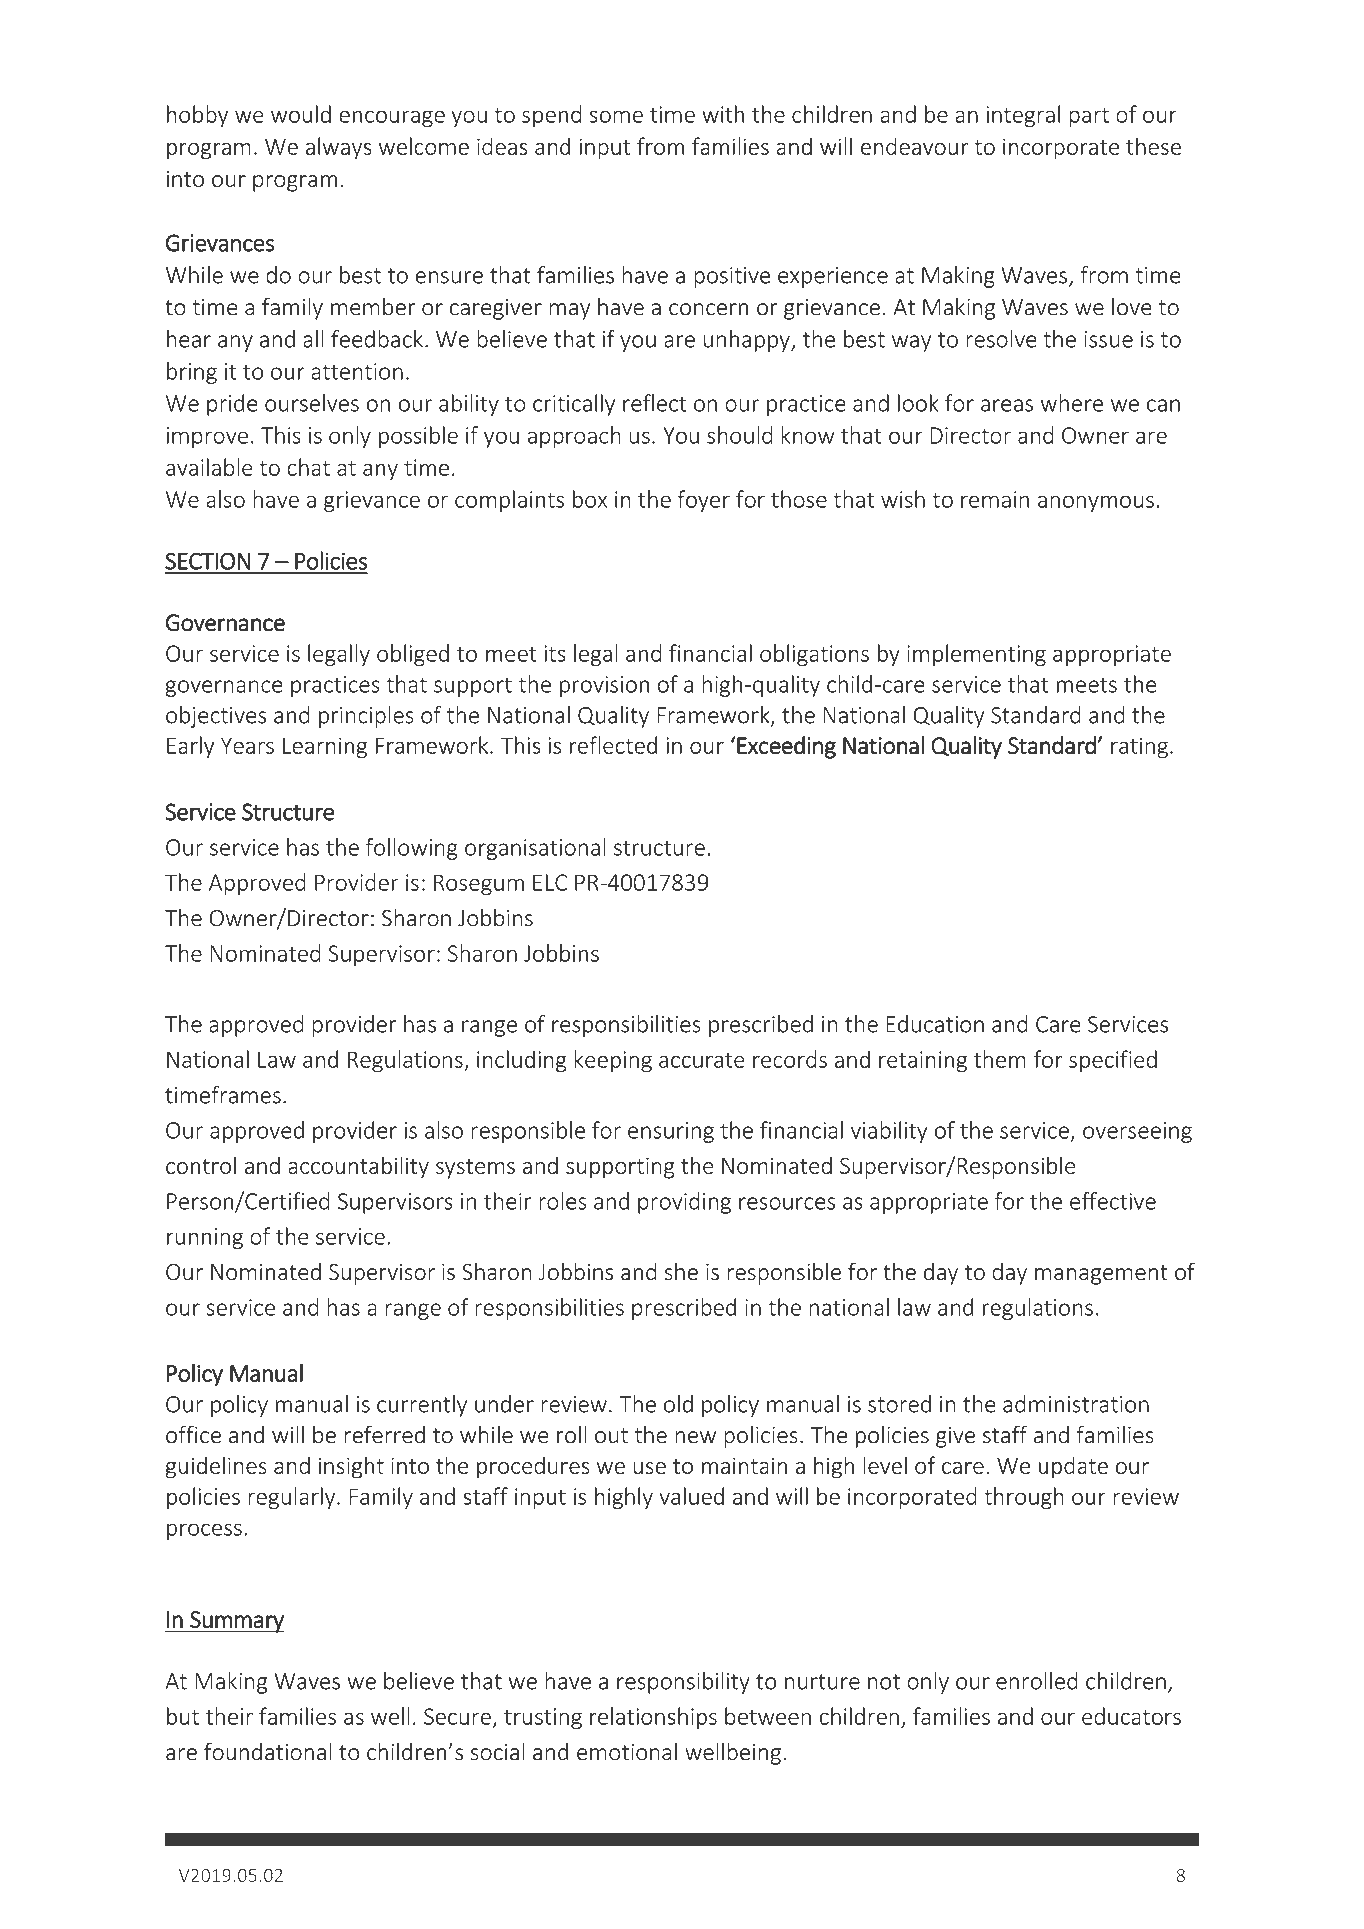  Describe the element at coordinates (268, 1751) in the screenshot. I see `foundational` at that location.
